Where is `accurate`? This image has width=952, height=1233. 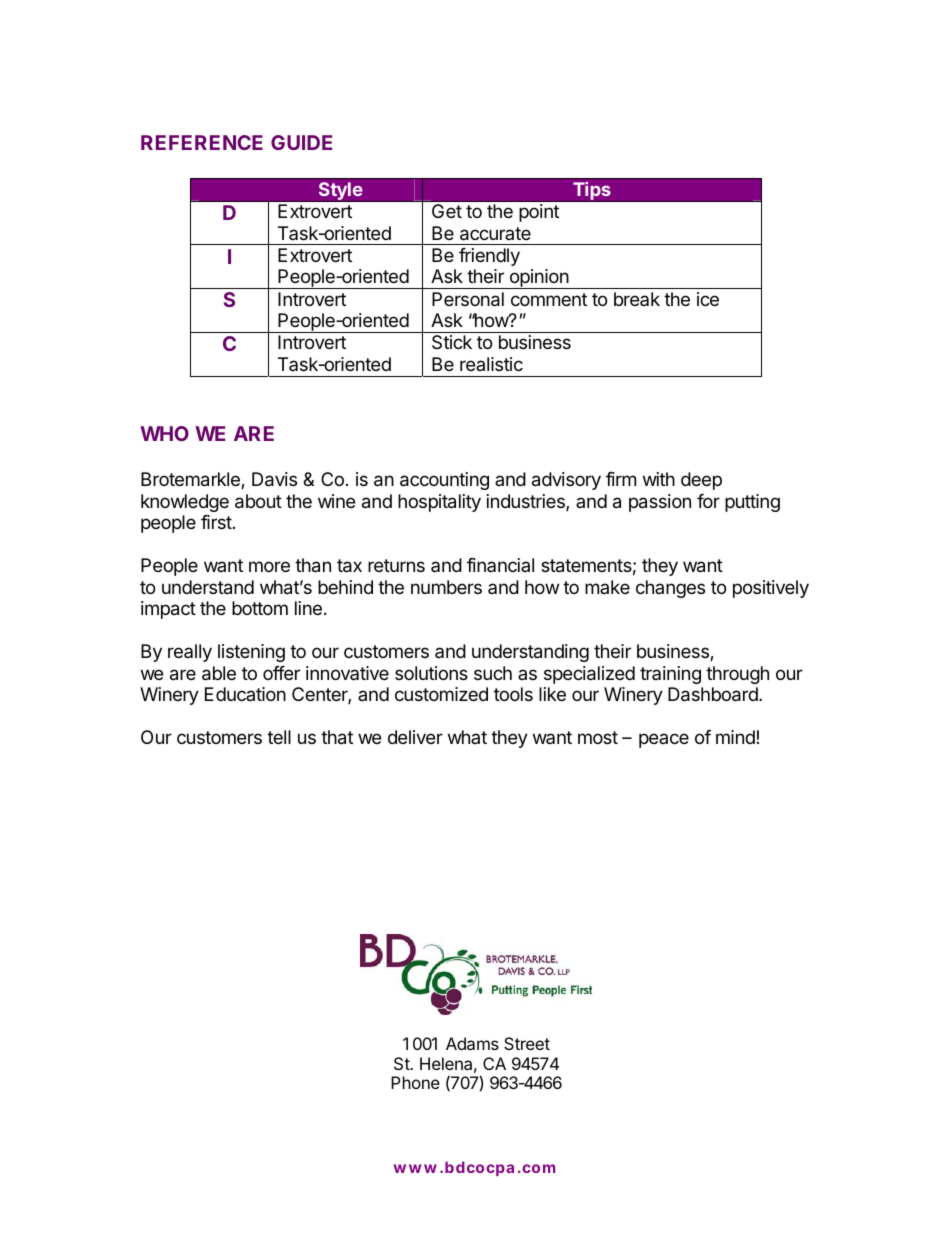
accurate is located at coordinates (495, 234).
